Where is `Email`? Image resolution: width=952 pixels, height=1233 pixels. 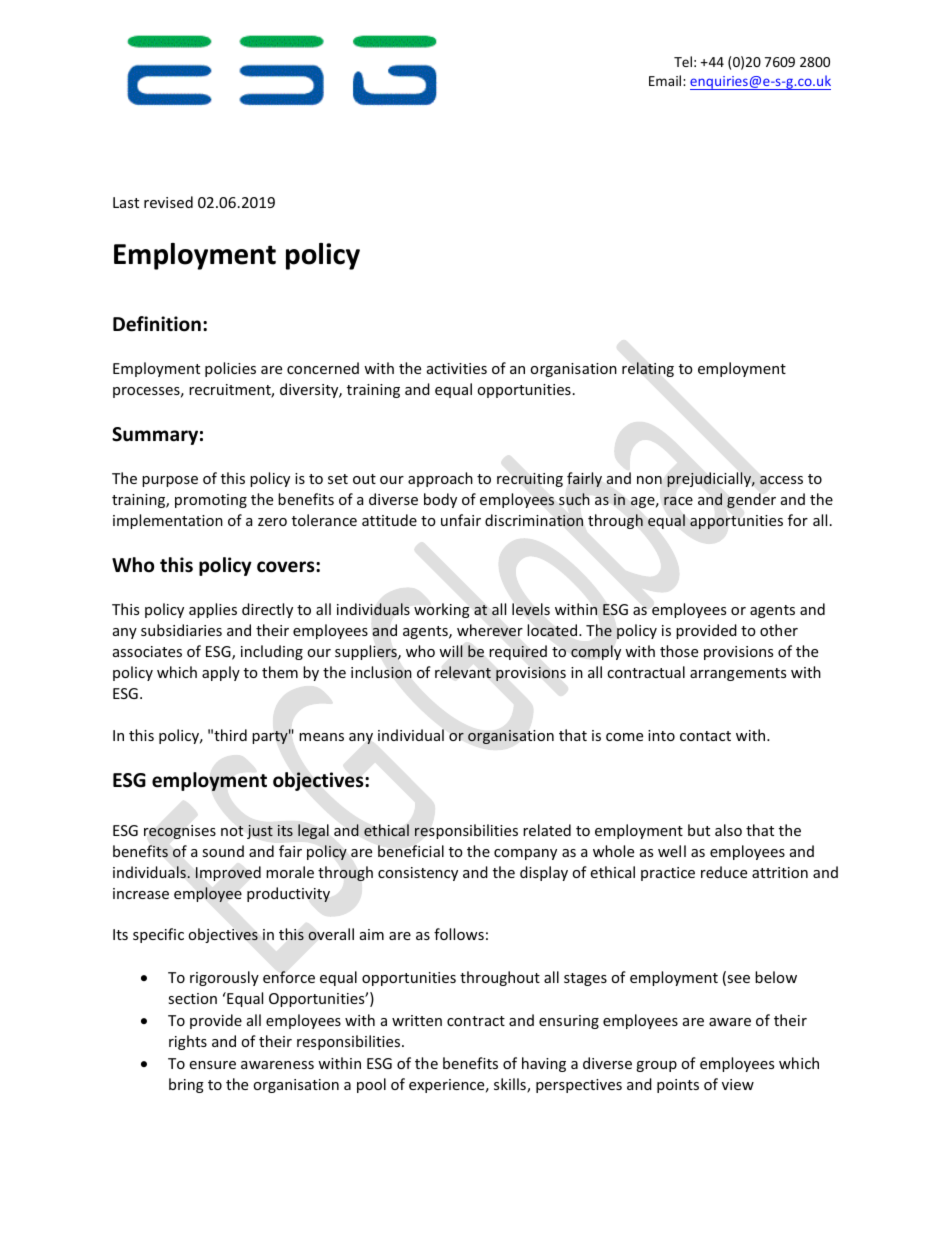
Email is located at coordinates (666, 80).
